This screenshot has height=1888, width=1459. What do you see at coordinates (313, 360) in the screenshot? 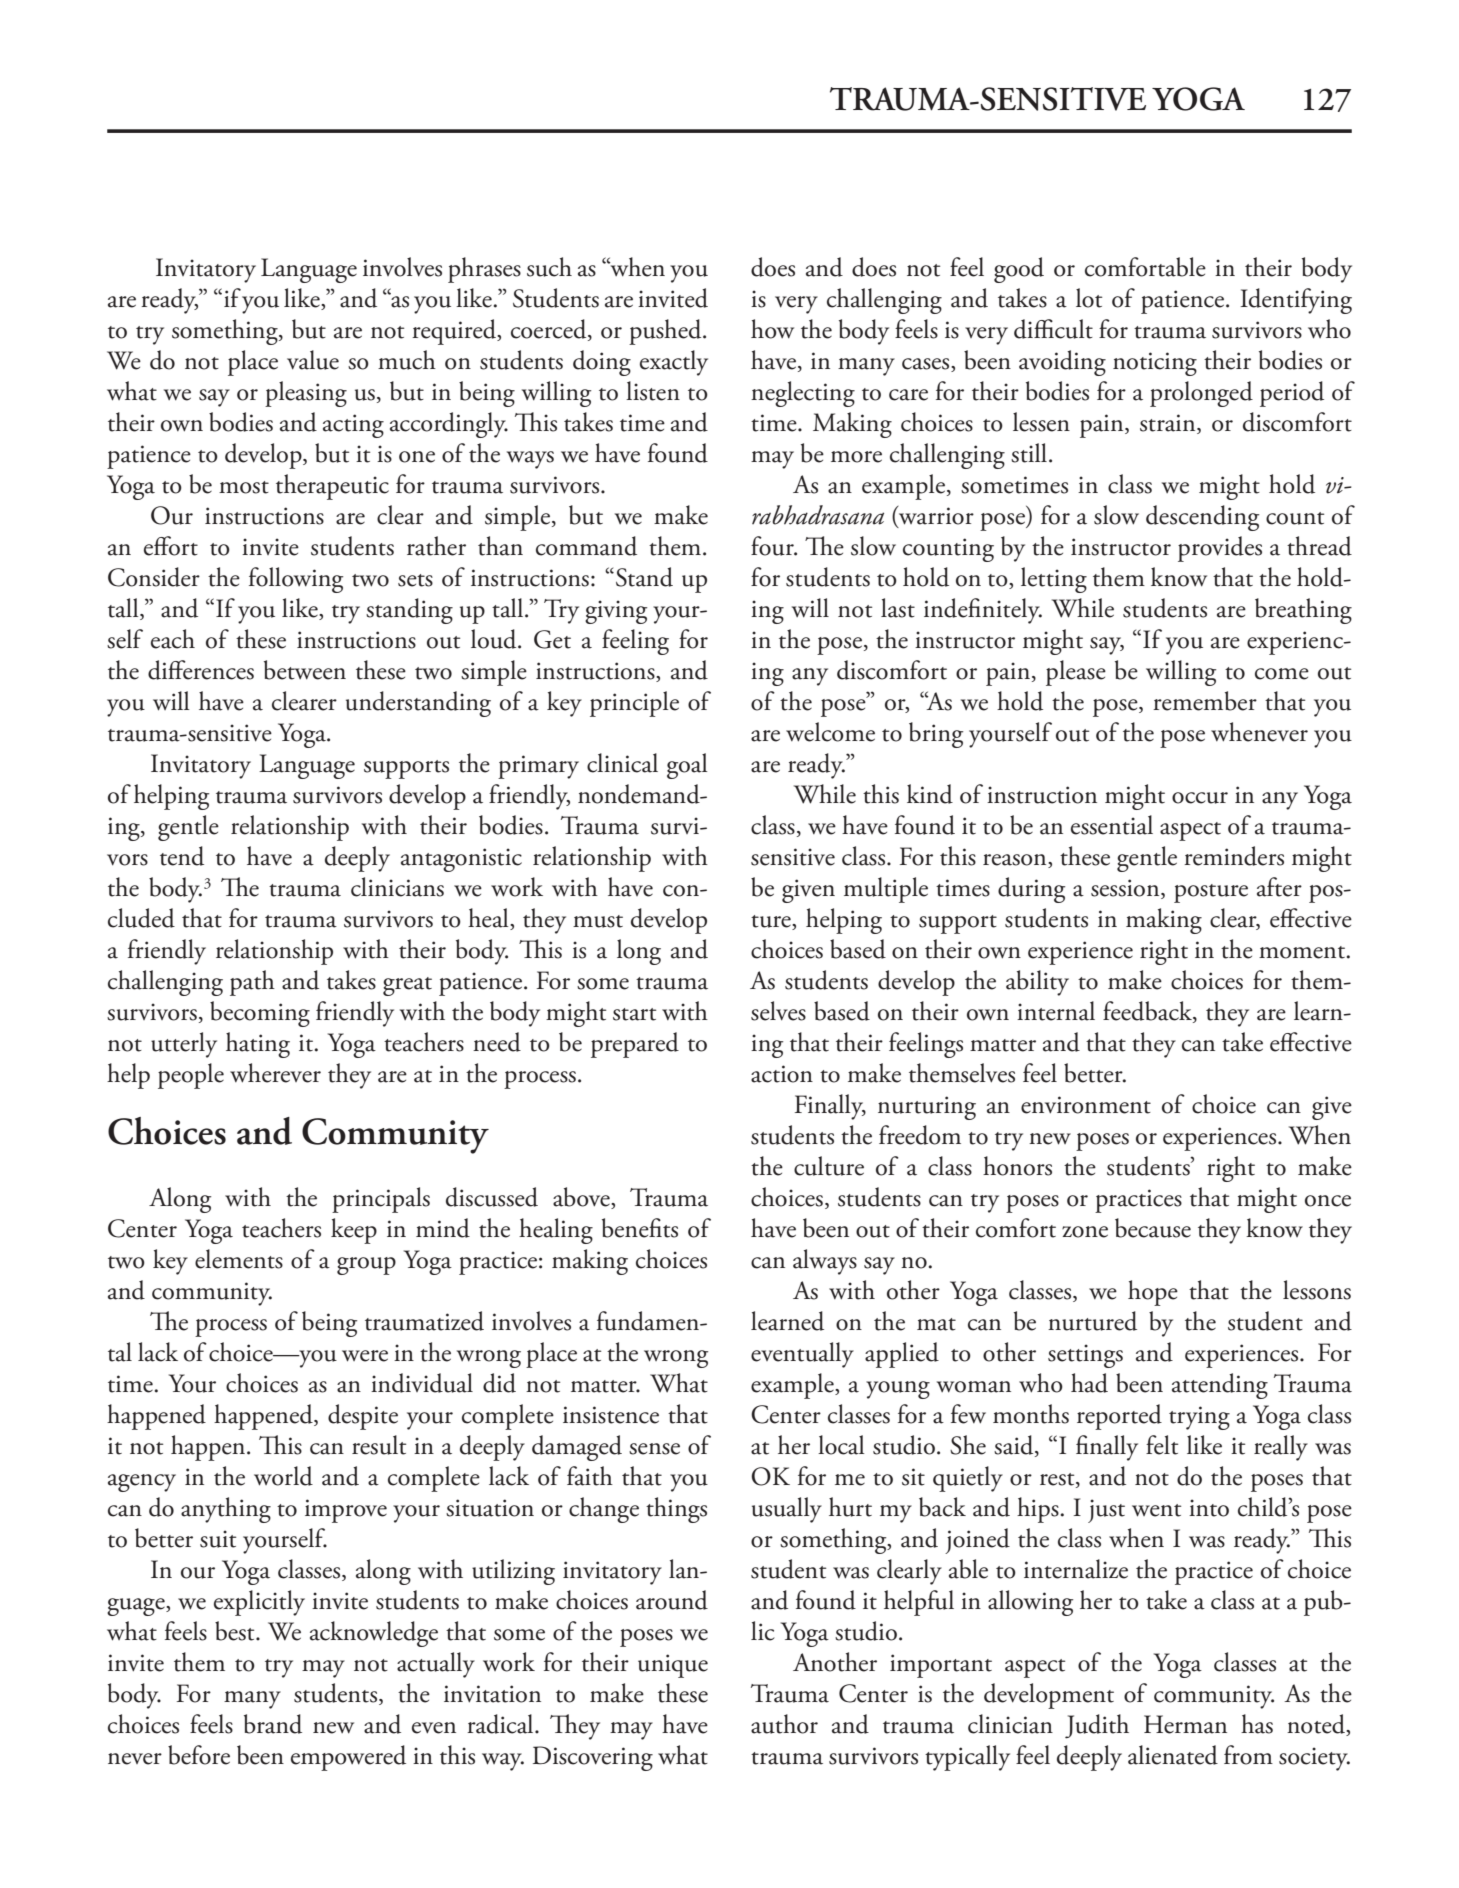
I see `value` at bounding box center [313, 360].
